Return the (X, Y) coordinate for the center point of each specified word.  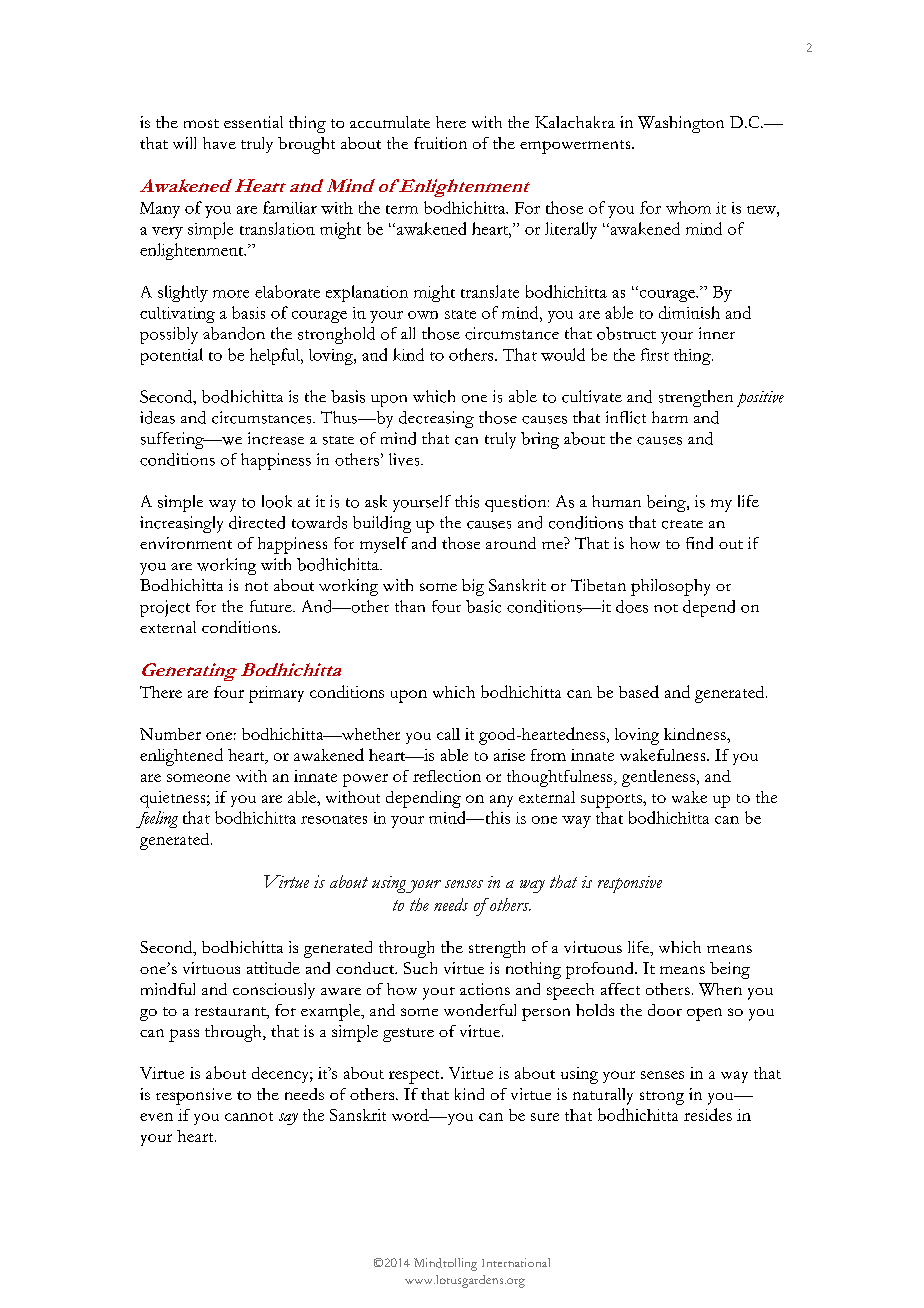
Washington (681, 124)
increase (276, 438)
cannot (249, 1116)
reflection (447, 776)
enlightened (181, 757)
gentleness (658, 778)
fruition (440, 143)
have (219, 143)
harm (670, 417)
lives (405, 459)
